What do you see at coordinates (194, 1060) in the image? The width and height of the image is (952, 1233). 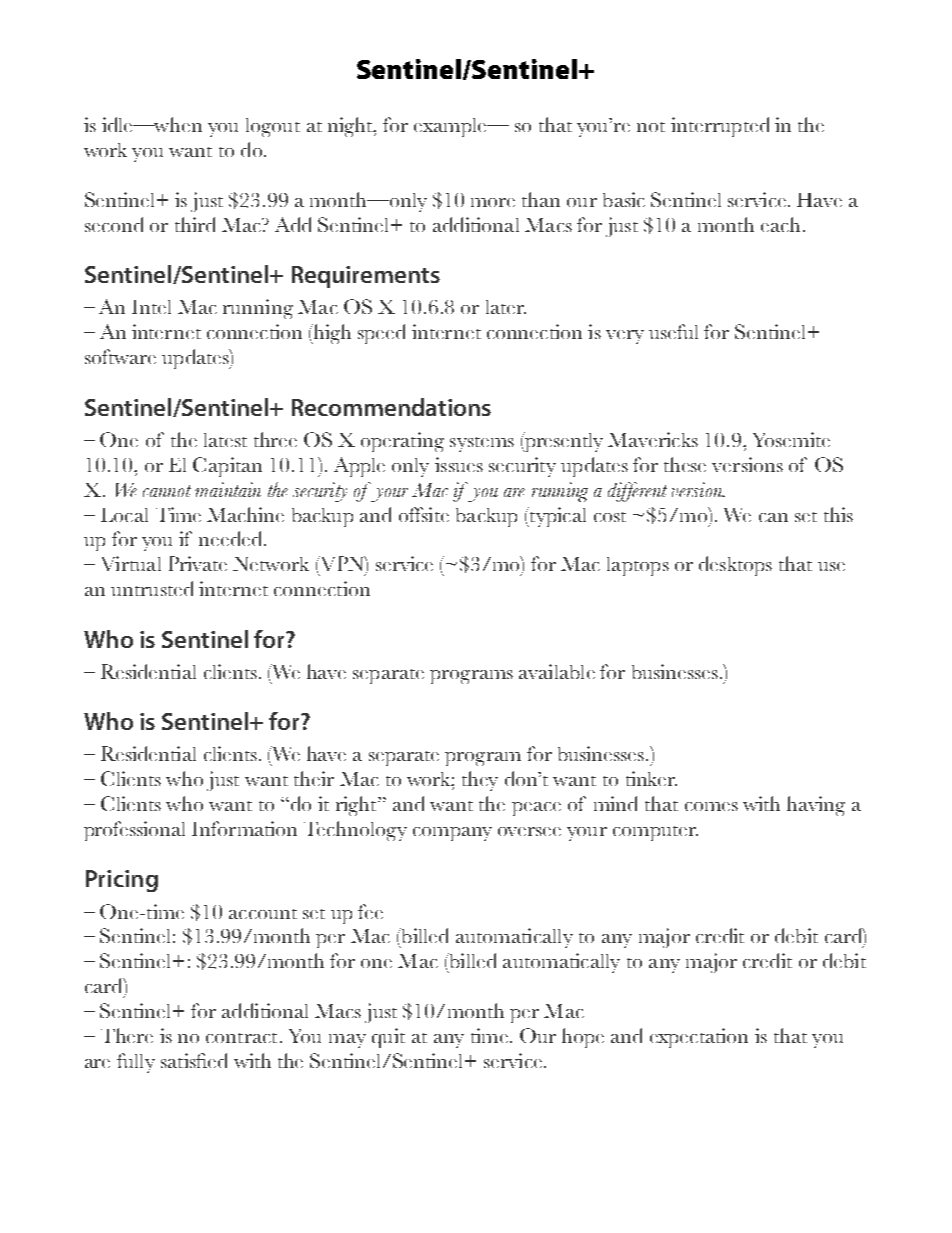 I see `satisfied` at bounding box center [194, 1060].
